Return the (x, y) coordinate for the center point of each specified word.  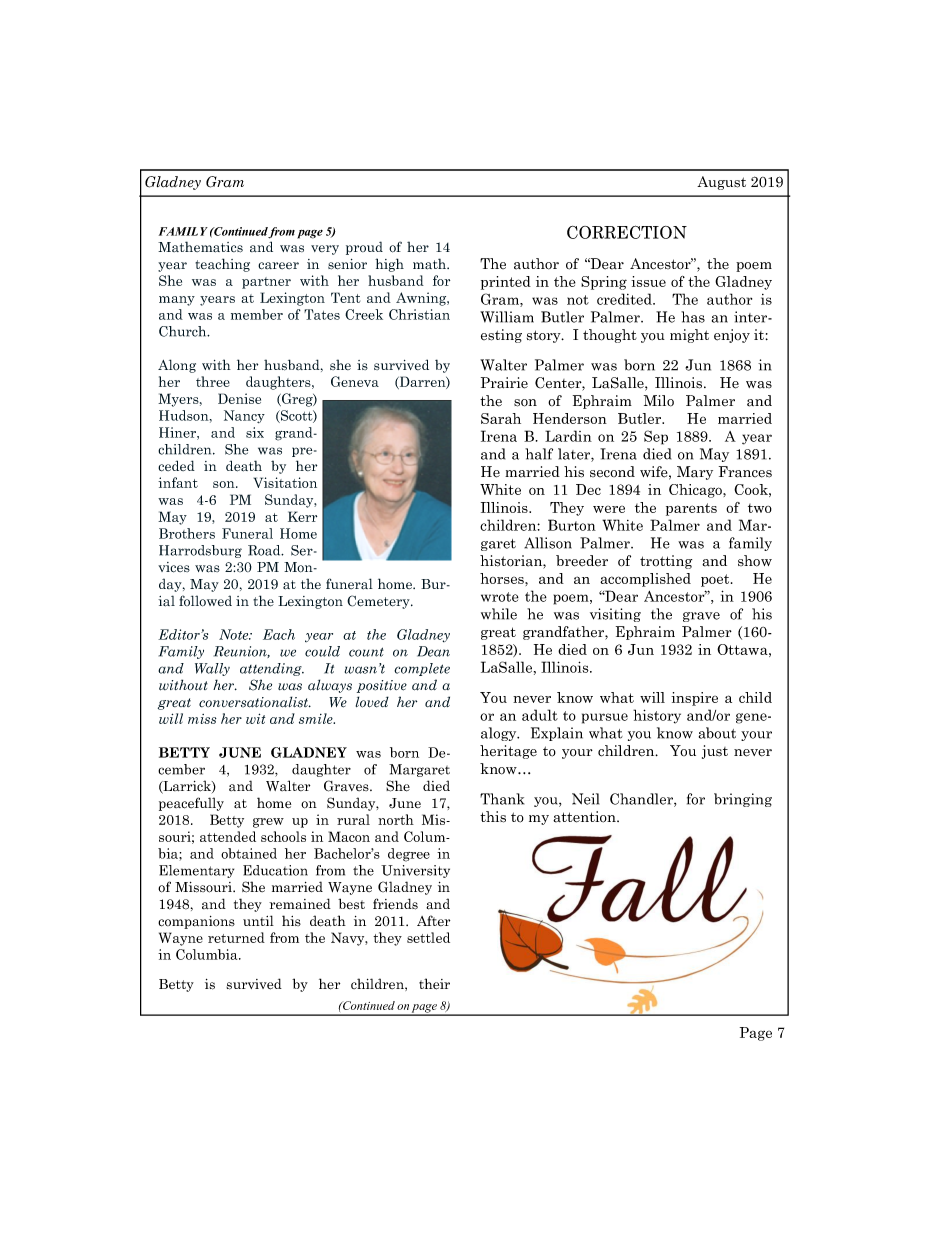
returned (236, 937)
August (721, 183)
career (278, 266)
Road (265, 550)
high (389, 265)
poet (716, 580)
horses (503, 578)
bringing (743, 800)
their (434, 984)
